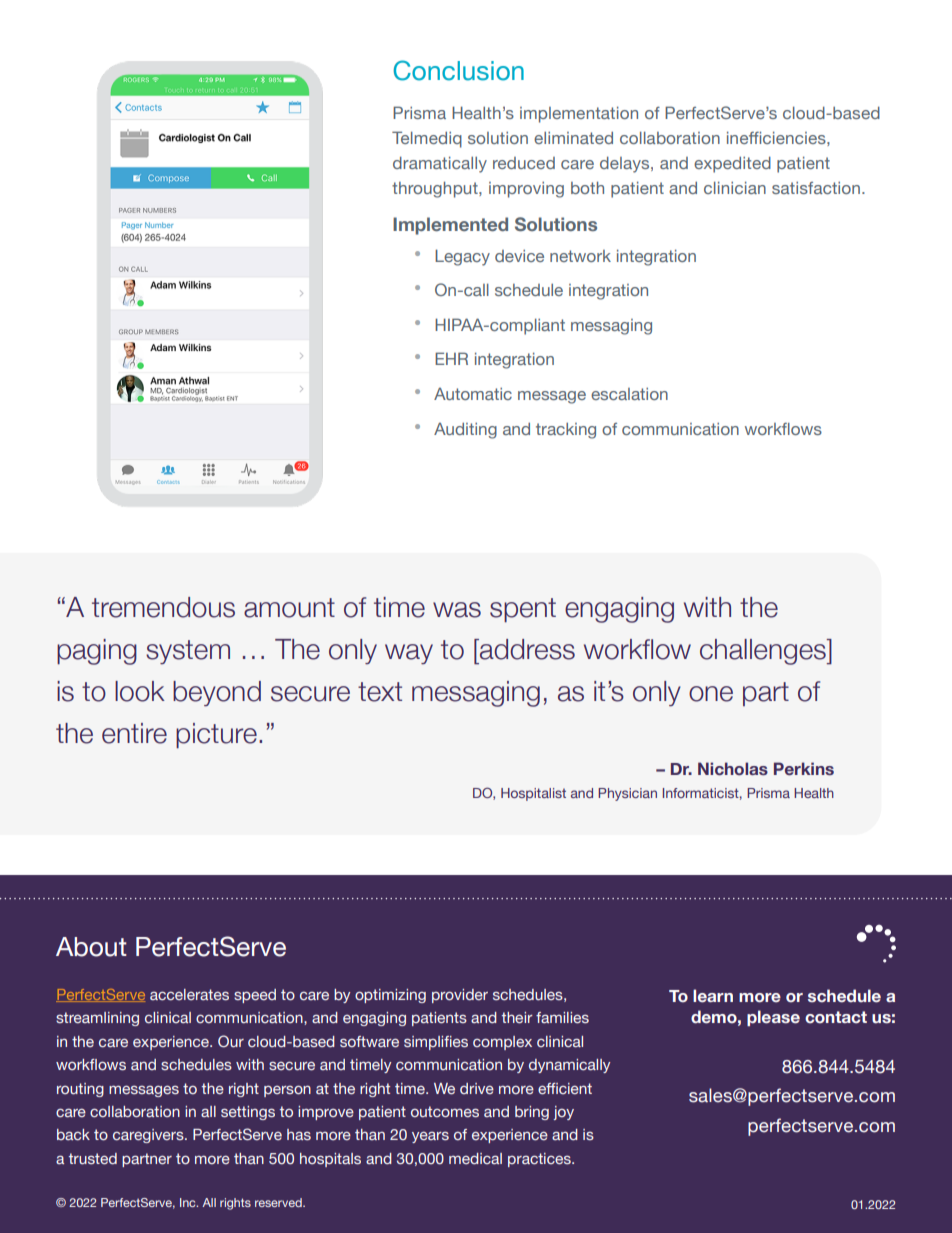 The image size is (952, 1233). Describe the element at coordinates (458, 70) in the screenshot. I see `Conclusion` at that location.
